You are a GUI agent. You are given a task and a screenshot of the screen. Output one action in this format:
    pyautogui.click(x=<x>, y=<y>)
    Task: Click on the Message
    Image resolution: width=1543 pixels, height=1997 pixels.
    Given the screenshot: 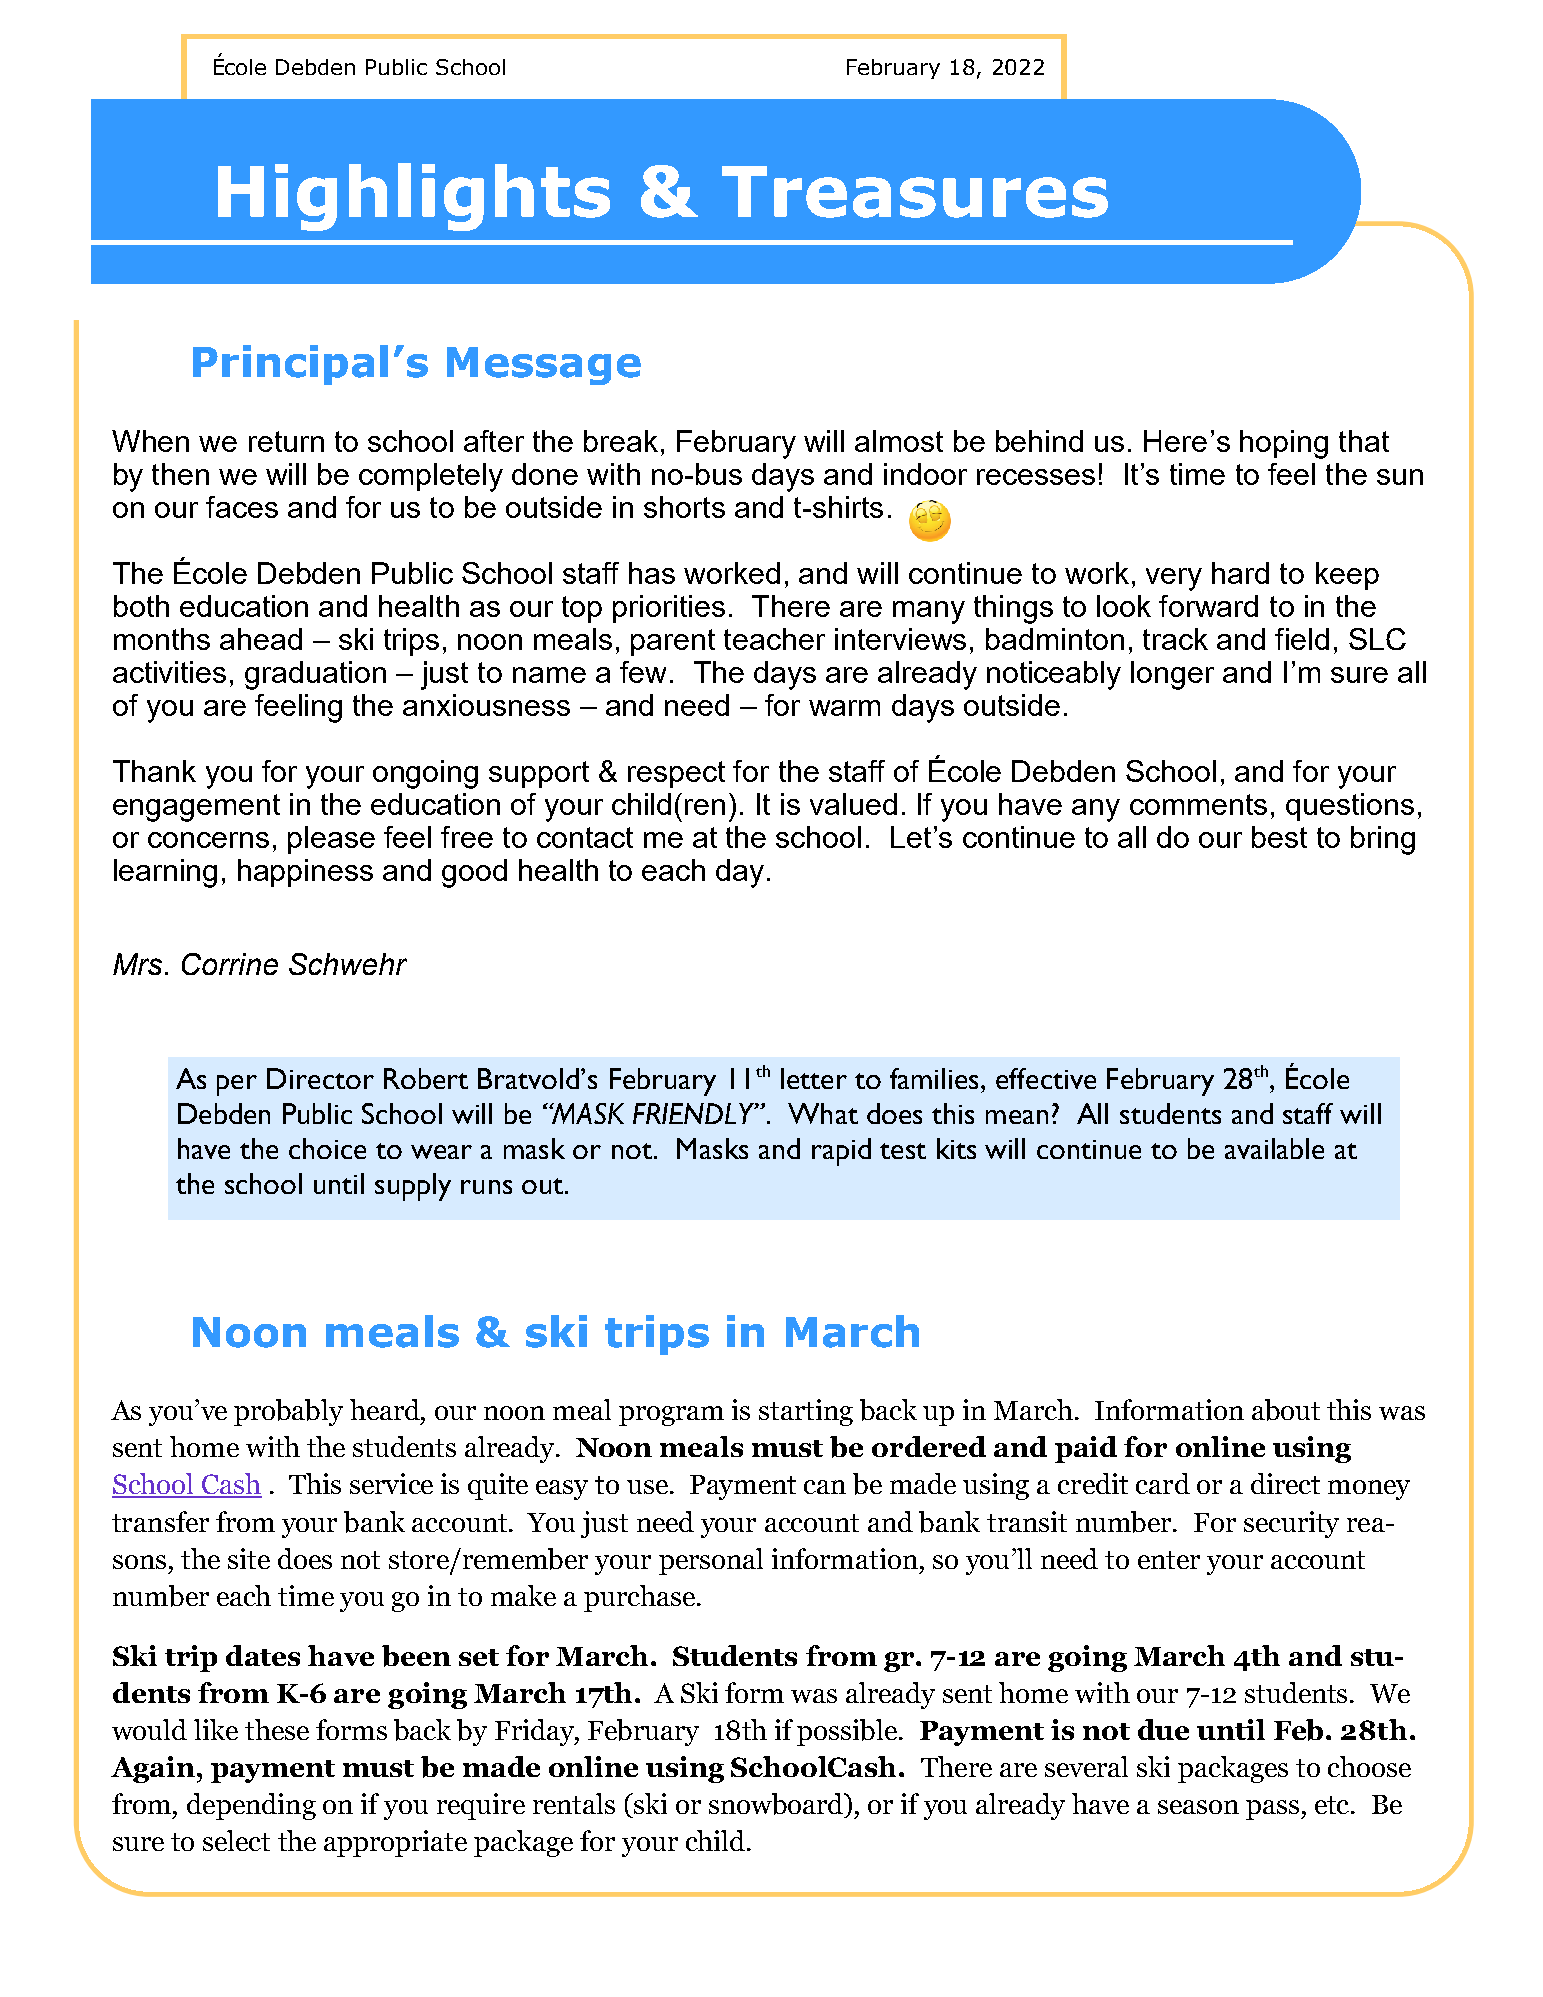 What is the action you would take?
    pyautogui.click(x=544, y=366)
